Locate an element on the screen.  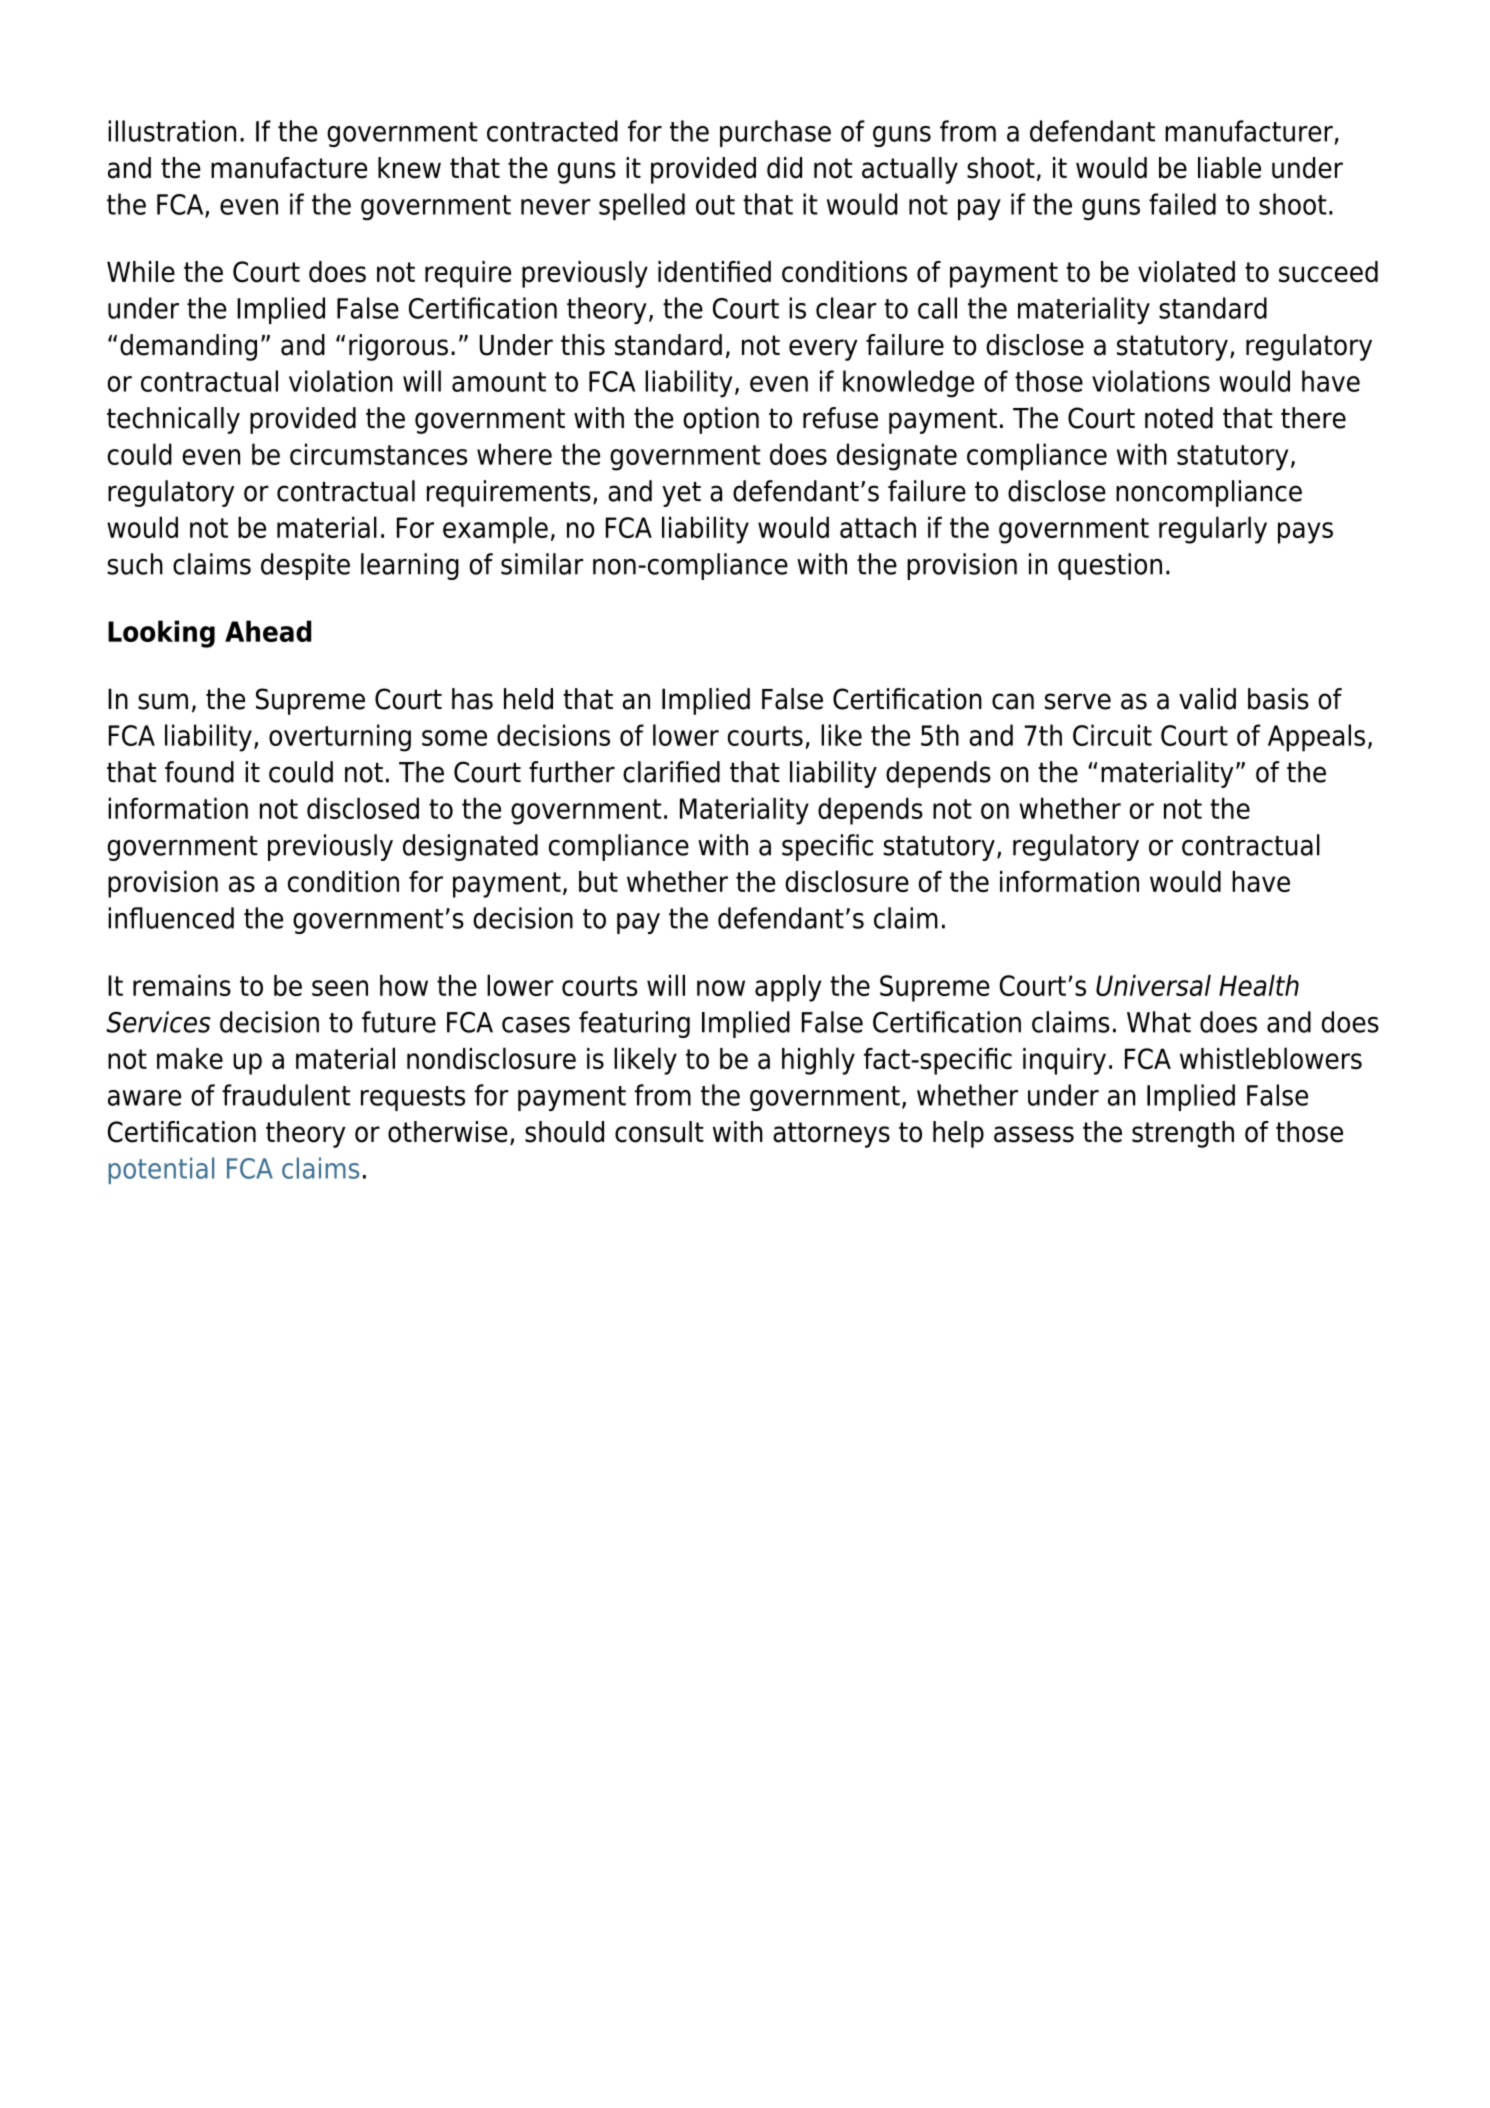
demanding is located at coordinates (188, 347).
